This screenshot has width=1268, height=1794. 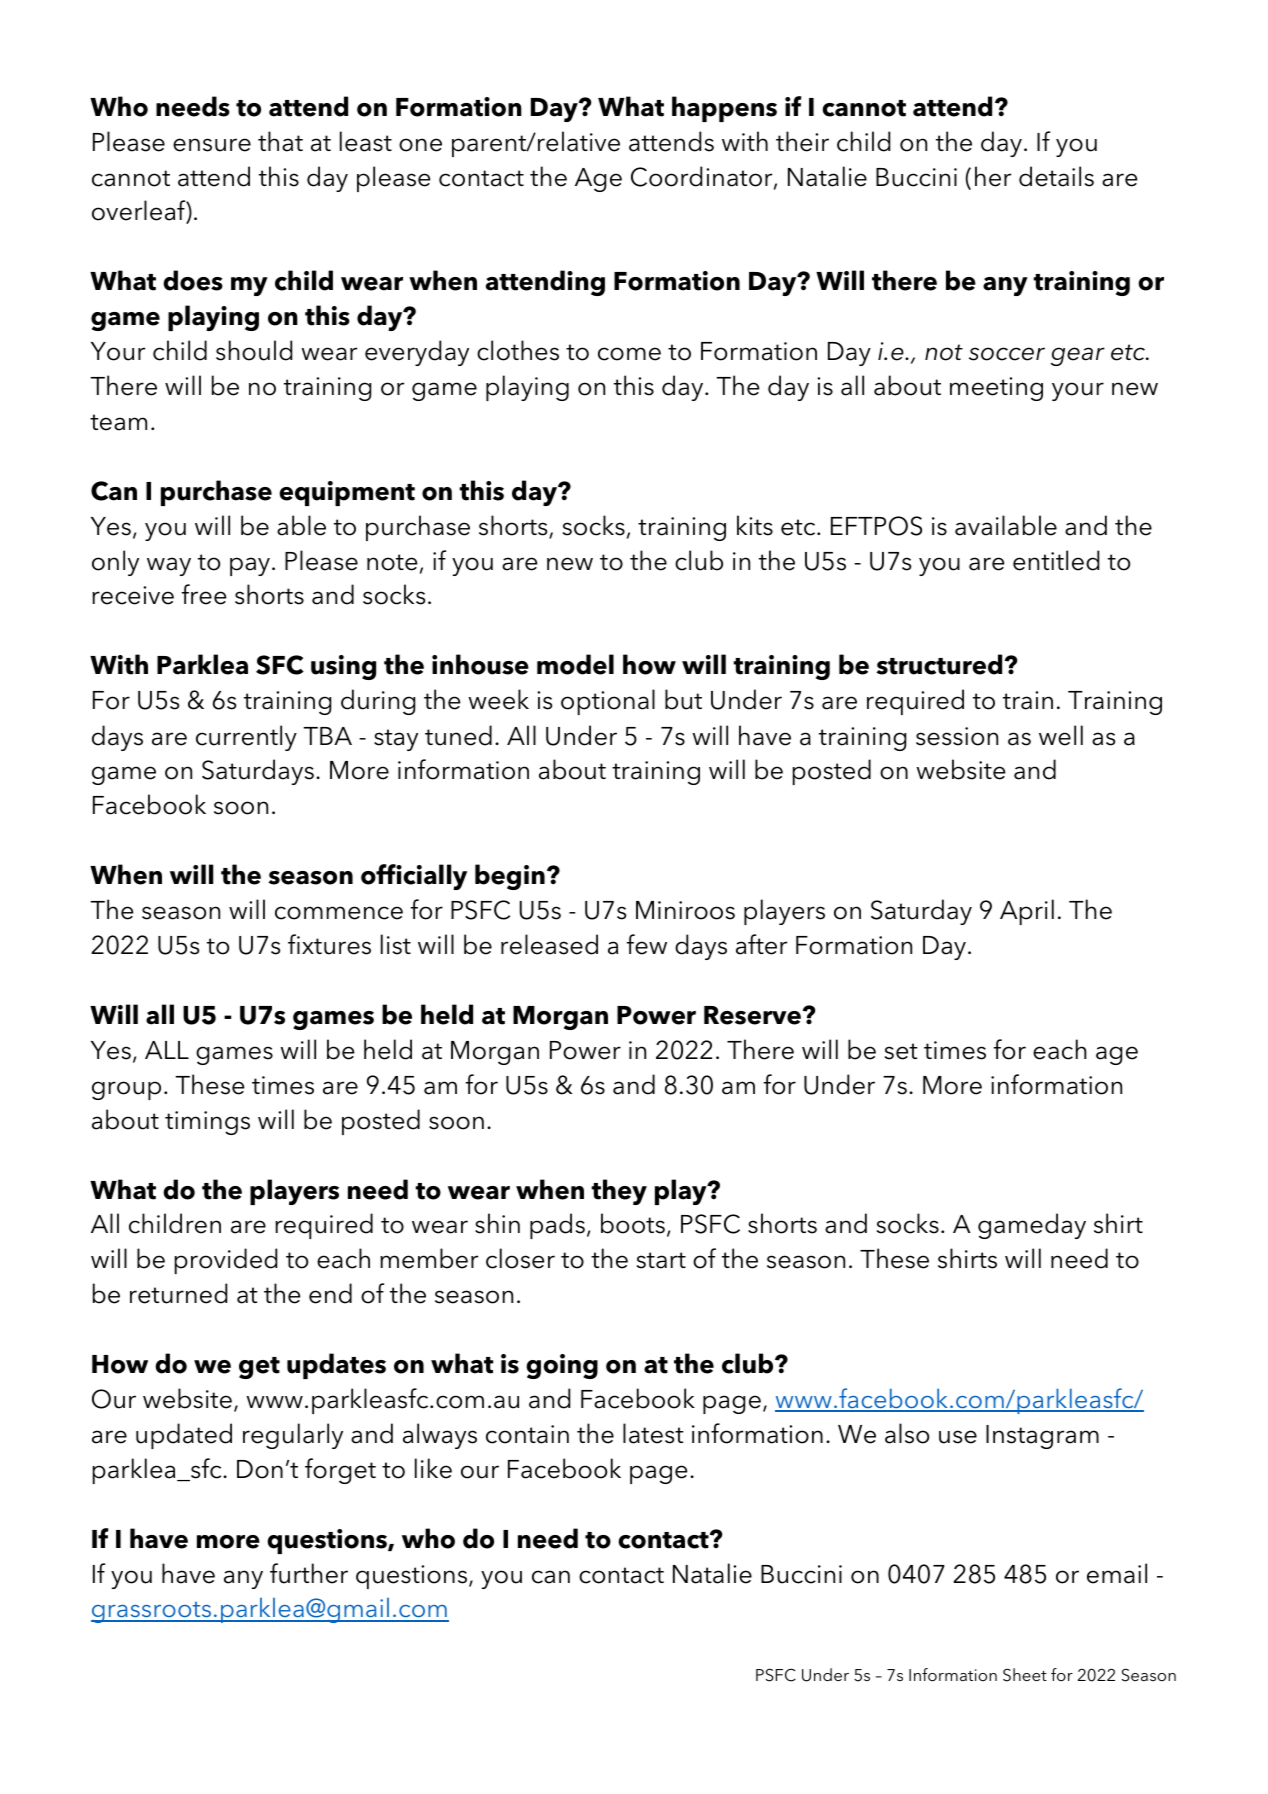 I want to click on Sheet, so click(x=1025, y=1675).
